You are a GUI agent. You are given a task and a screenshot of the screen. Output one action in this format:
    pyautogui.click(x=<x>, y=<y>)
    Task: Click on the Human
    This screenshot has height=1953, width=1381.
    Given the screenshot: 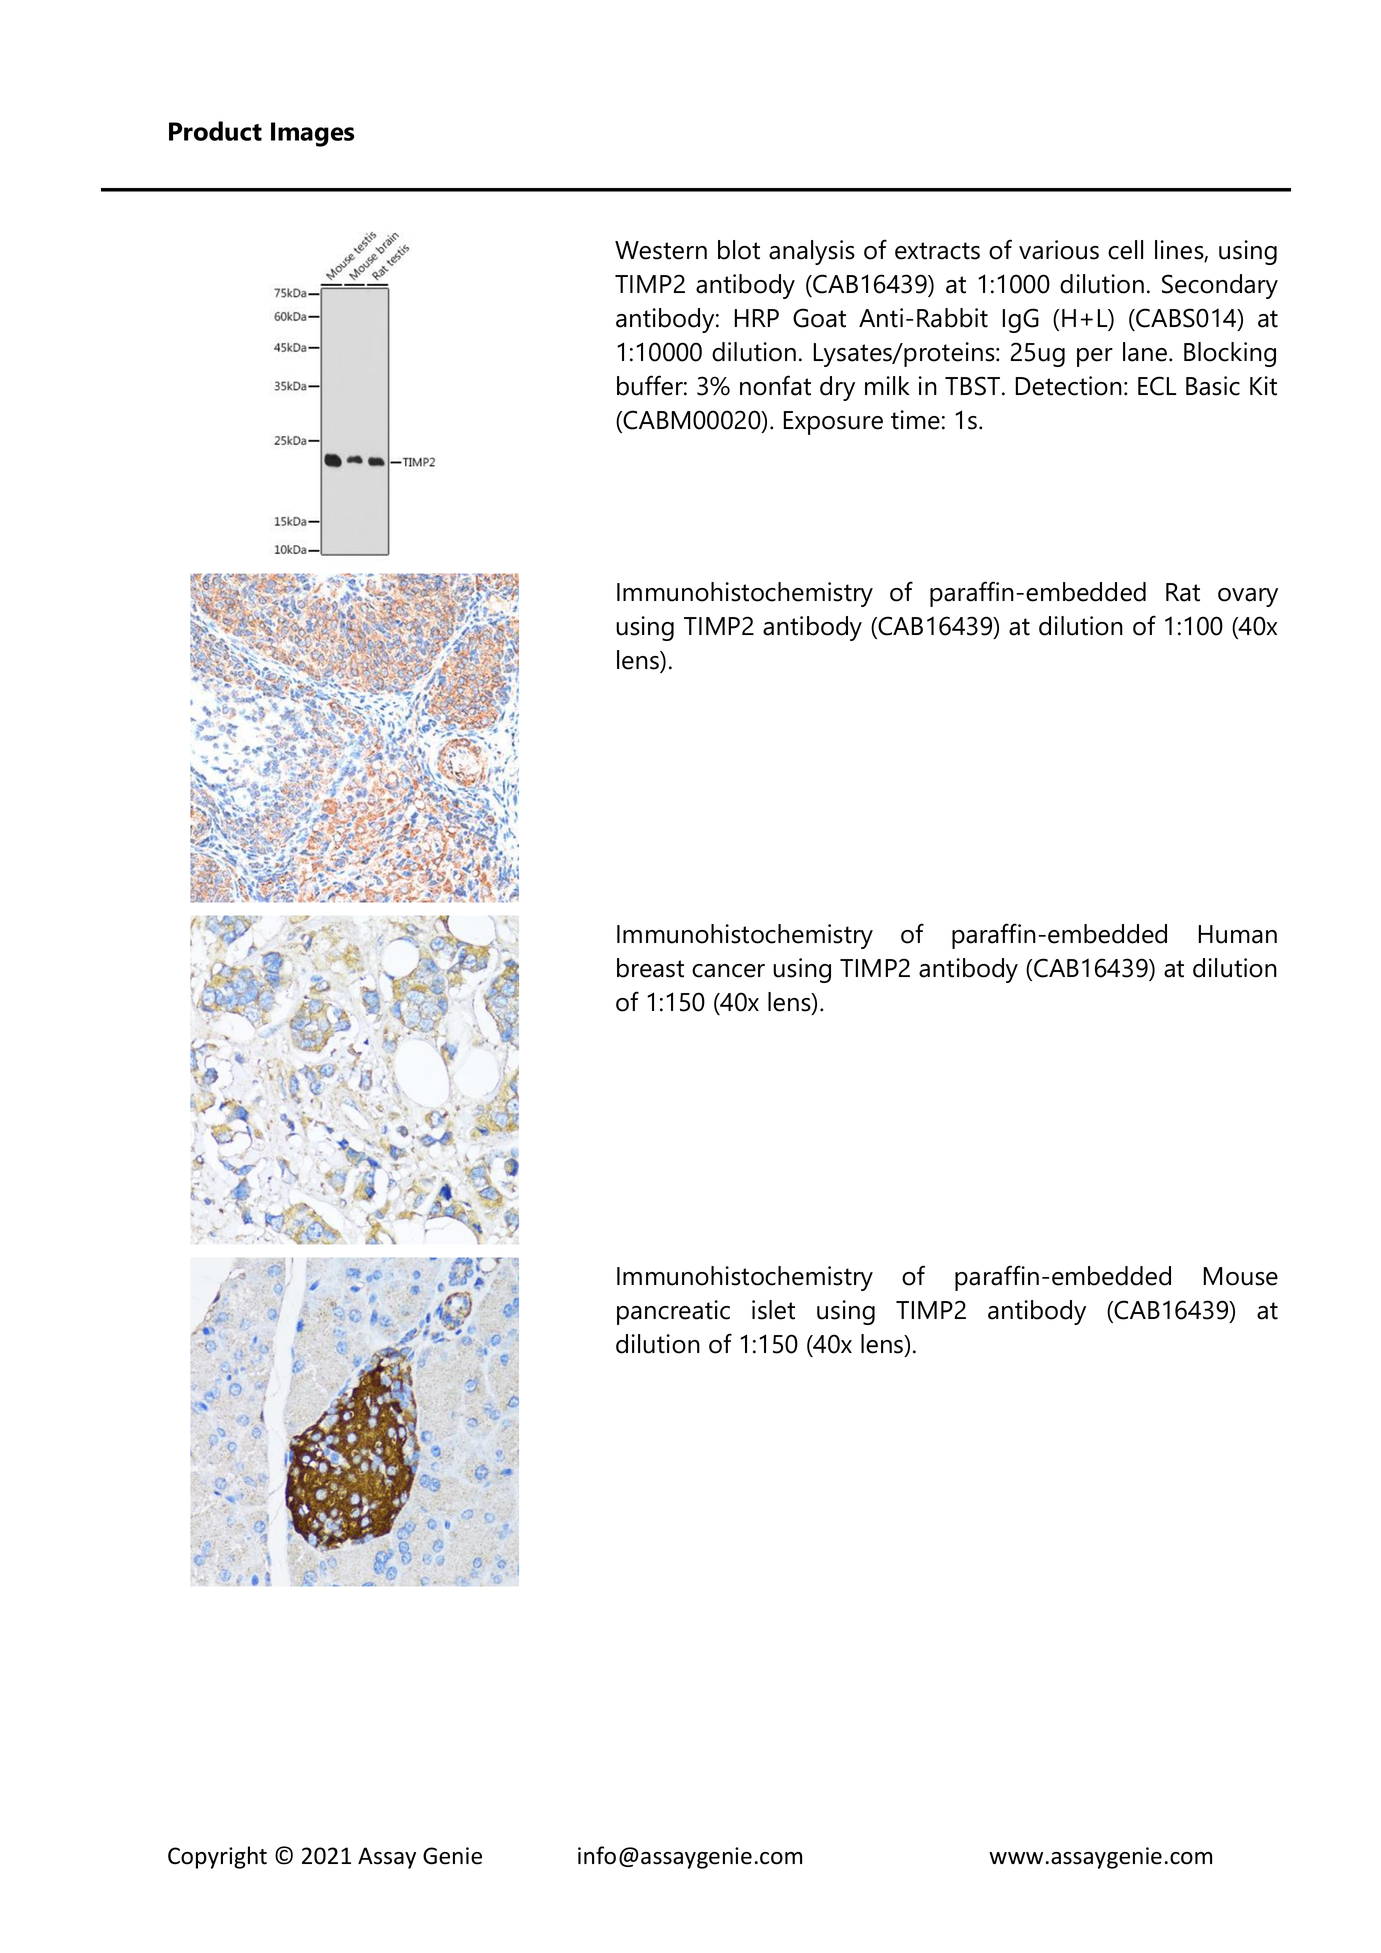 What is the action you would take?
    pyautogui.click(x=1238, y=934)
